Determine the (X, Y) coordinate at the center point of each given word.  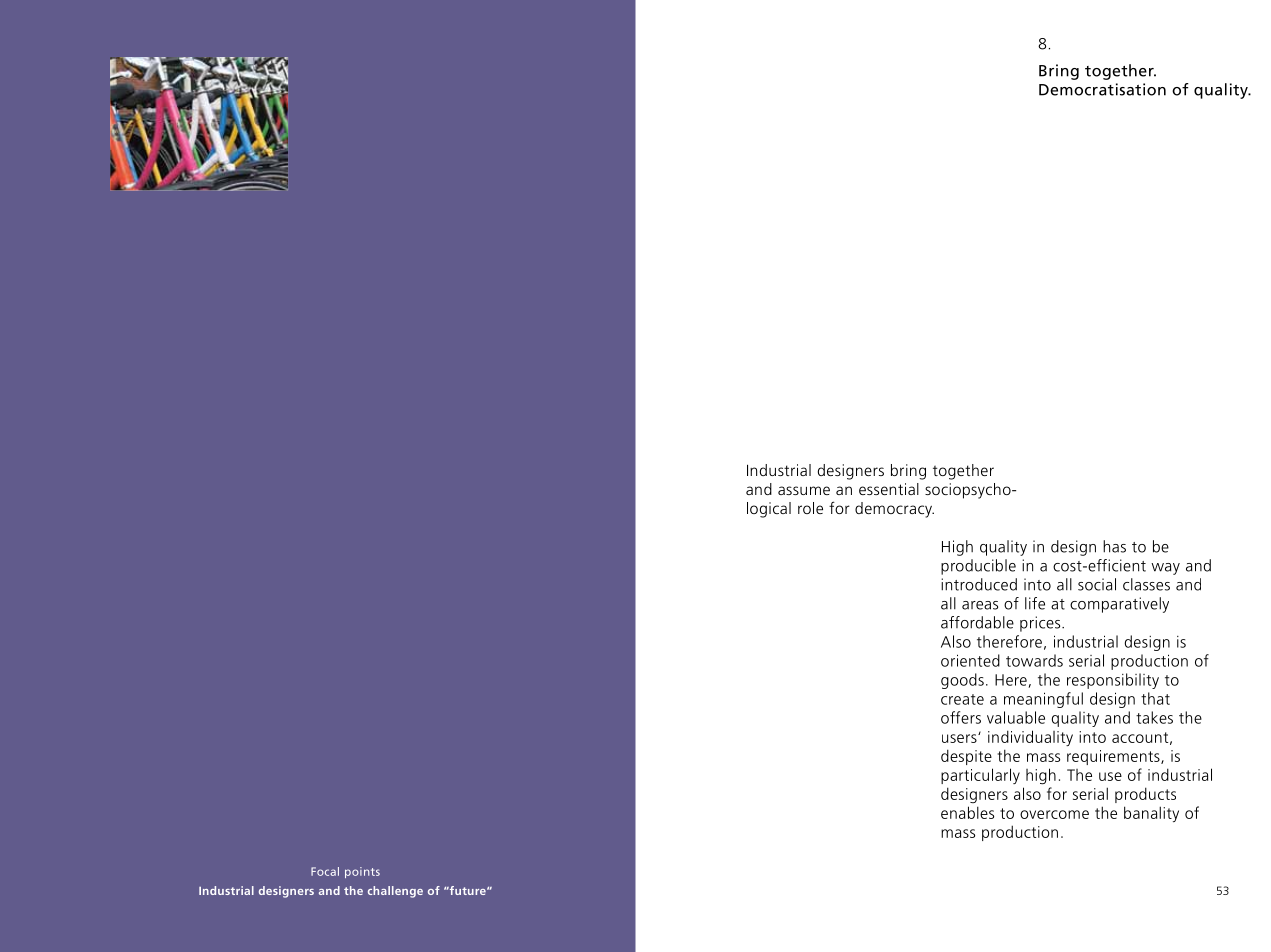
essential (889, 489)
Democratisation (1102, 89)
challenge (395, 892)
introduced (979, 584)
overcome (1054, 814)
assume (804, 490)
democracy (894, 510)
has (1114, 546)
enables (967, 812)
